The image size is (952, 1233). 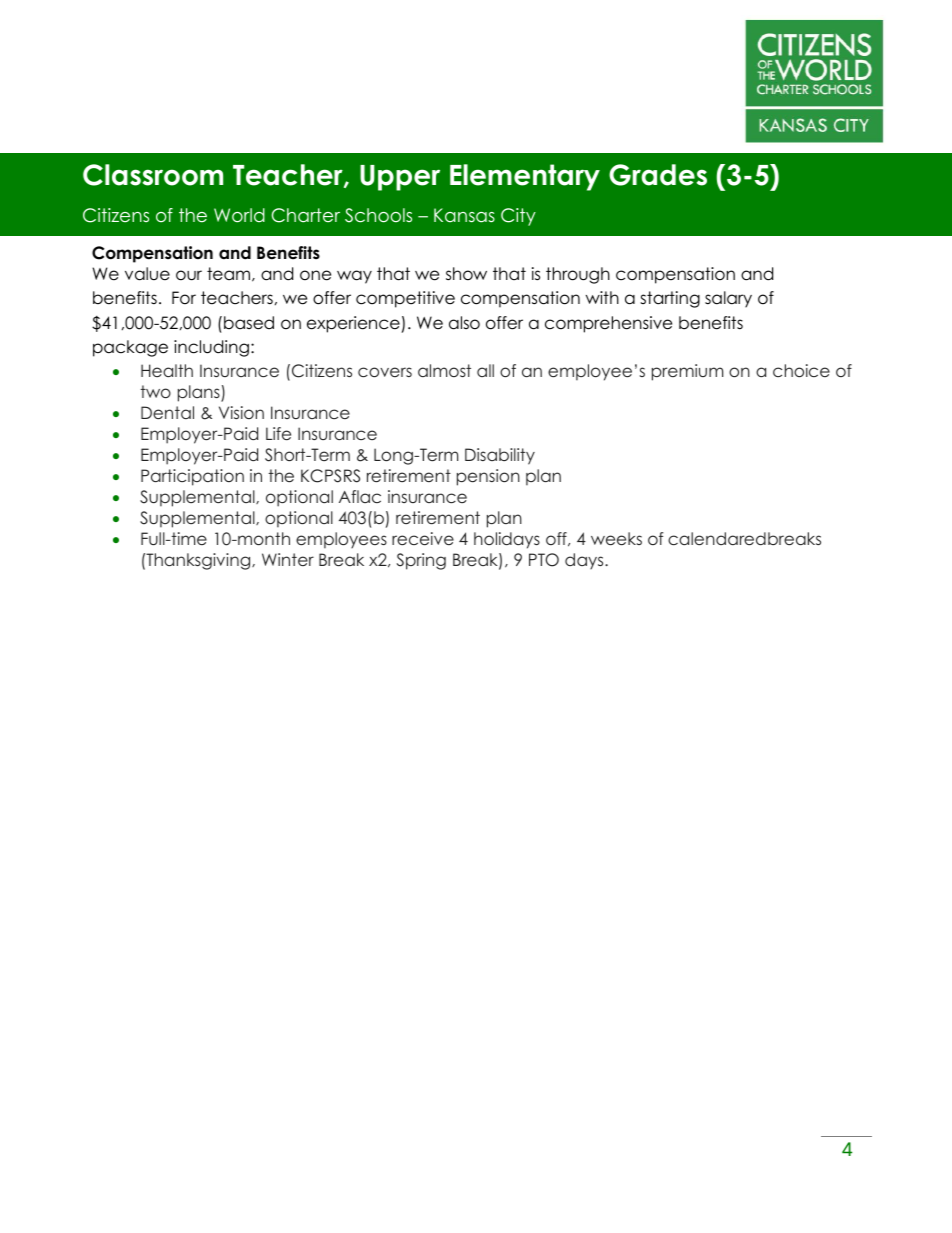 What do you see at coordinates (288, 559) in the screenshot?
I see `Winter` at bounding box center [288, 559].
